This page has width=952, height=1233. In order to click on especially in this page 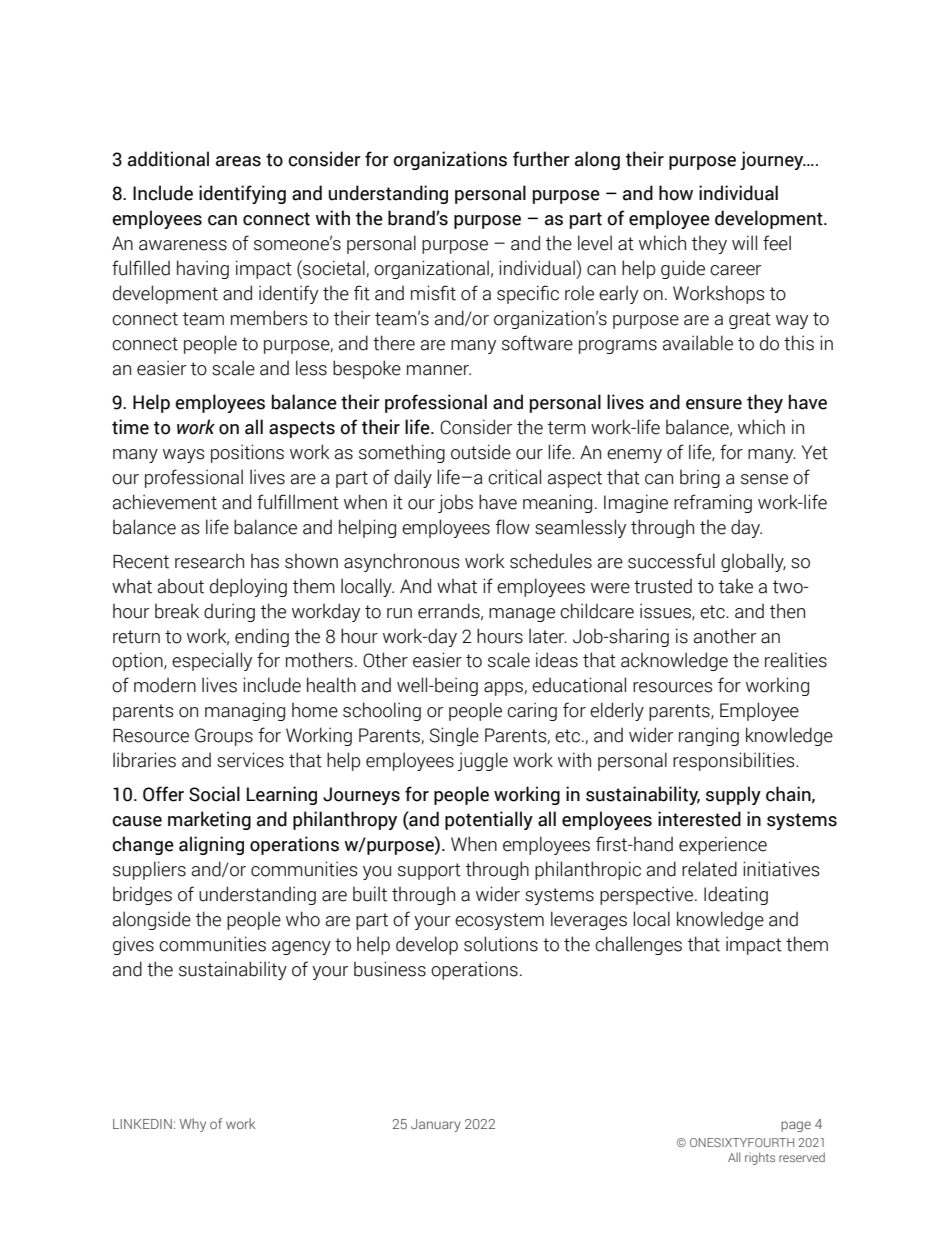, I will do `click(212, 661)`.
